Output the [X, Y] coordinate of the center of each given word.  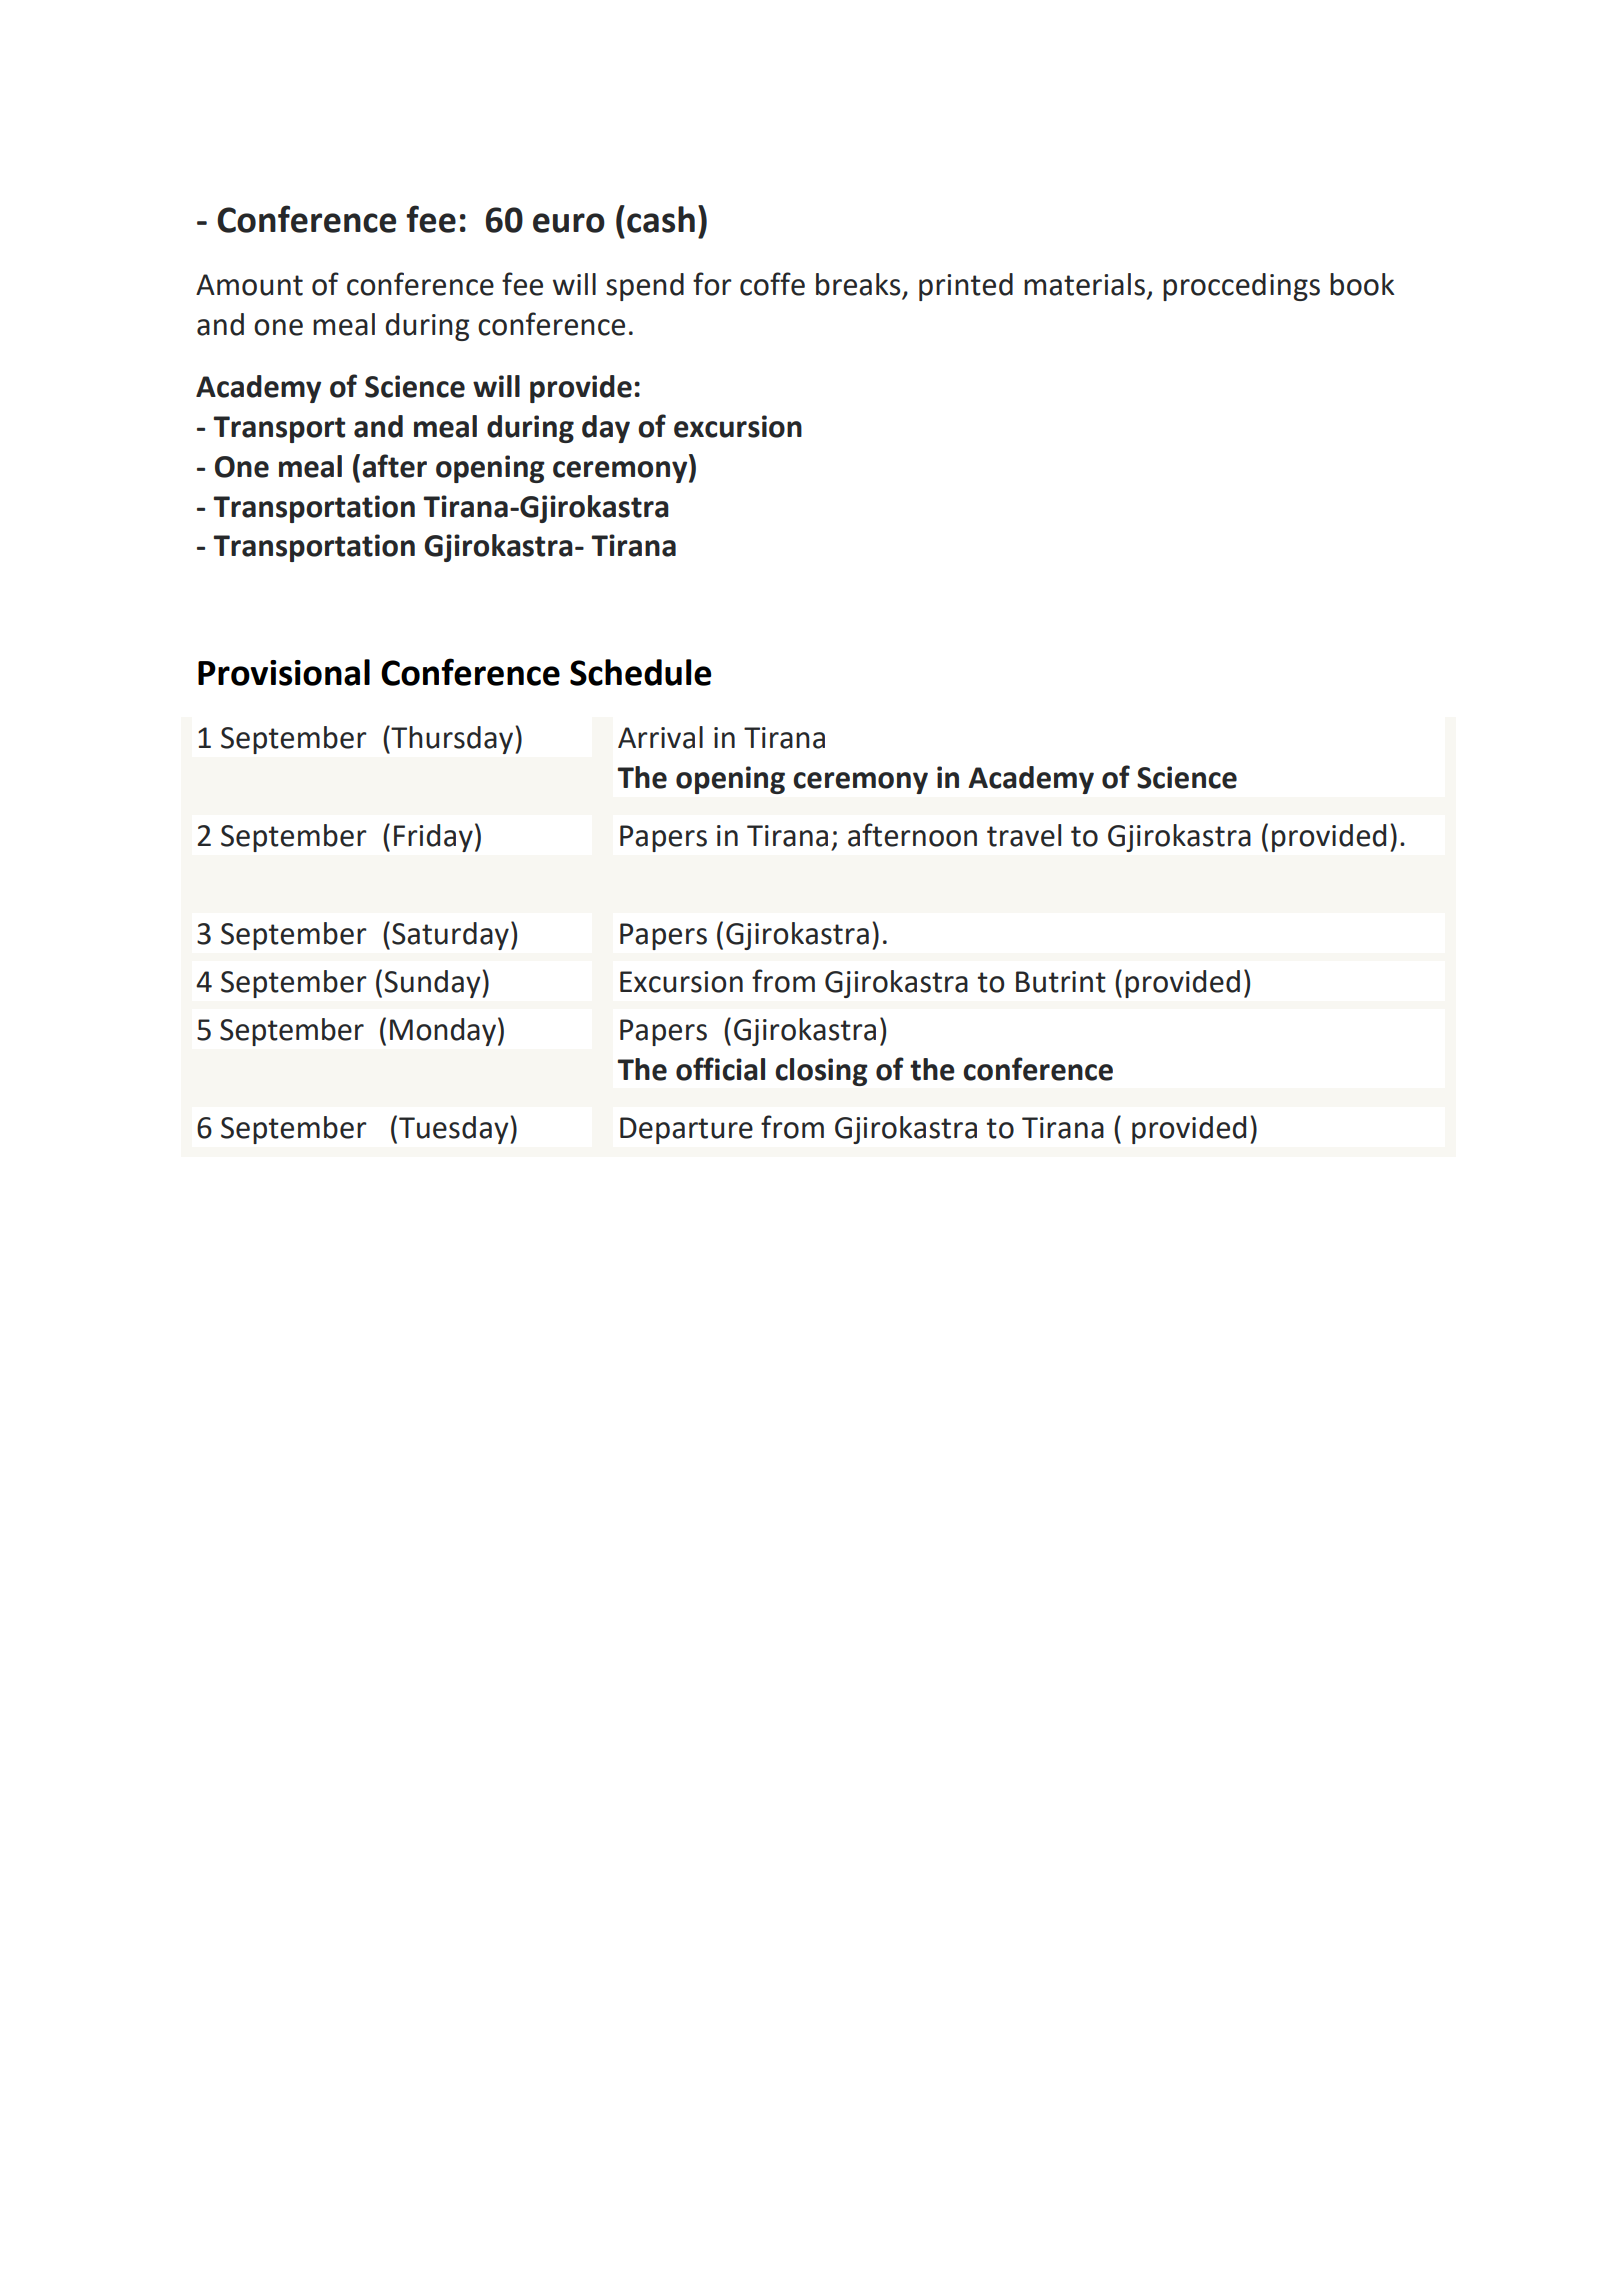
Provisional [284, 672]
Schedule [640, 672]
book [1362, 284]
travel [1024, 835]
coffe [772, 284]
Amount [249, 285]
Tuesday [455, 1130]
